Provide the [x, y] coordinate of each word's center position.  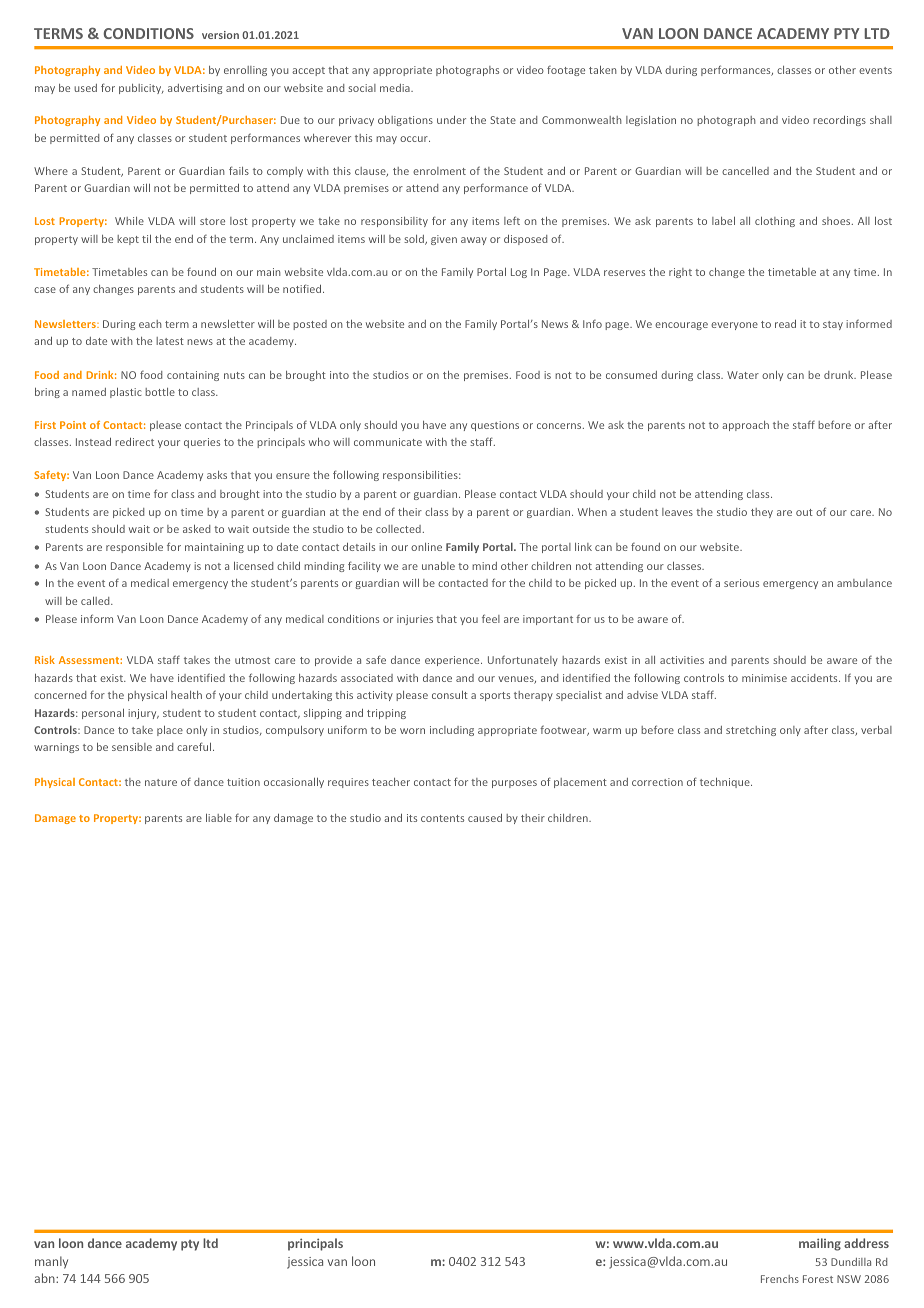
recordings [839, 121]
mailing [820, 1244]
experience [453, 661]
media [396, 88]
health [186, 695]
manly [51, 1262]
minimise [764, 678]
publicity [141, 89]
